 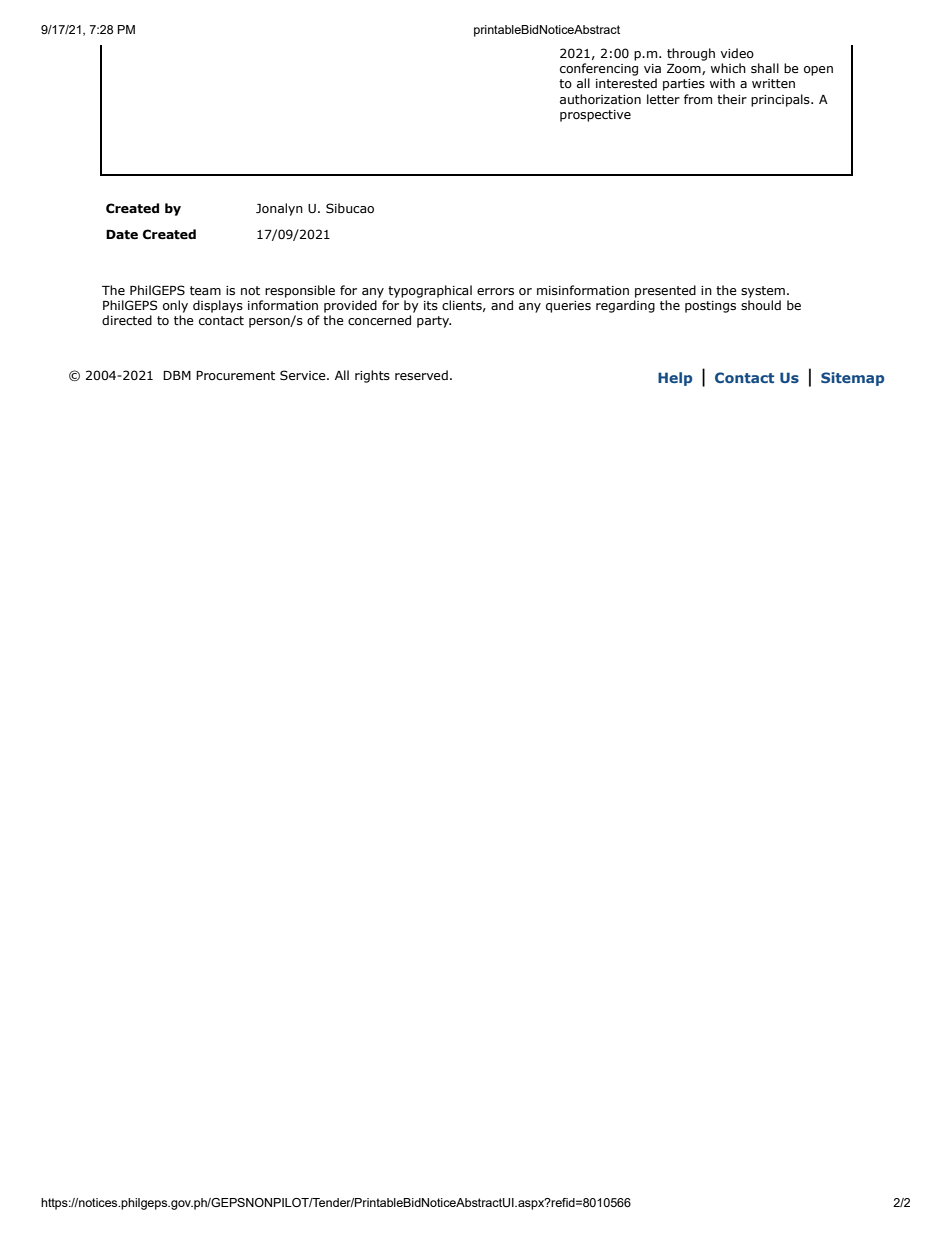 What do you see at coordinates (495, 291) in the screenshot?
I see `errors` at bounding box center [495, 291].
